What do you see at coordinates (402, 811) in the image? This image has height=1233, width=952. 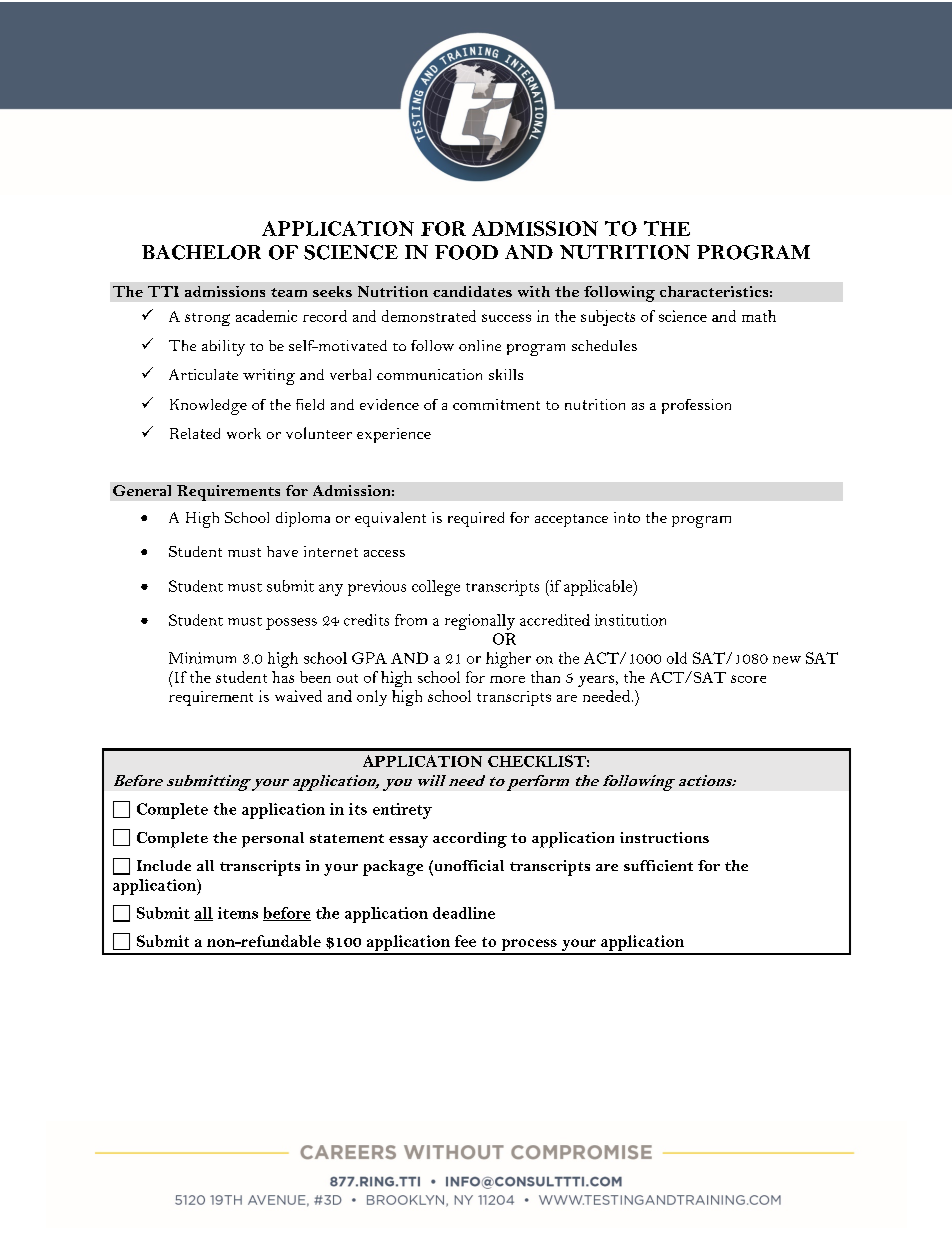 I see `entirety` at bounding box center [402, 811].
